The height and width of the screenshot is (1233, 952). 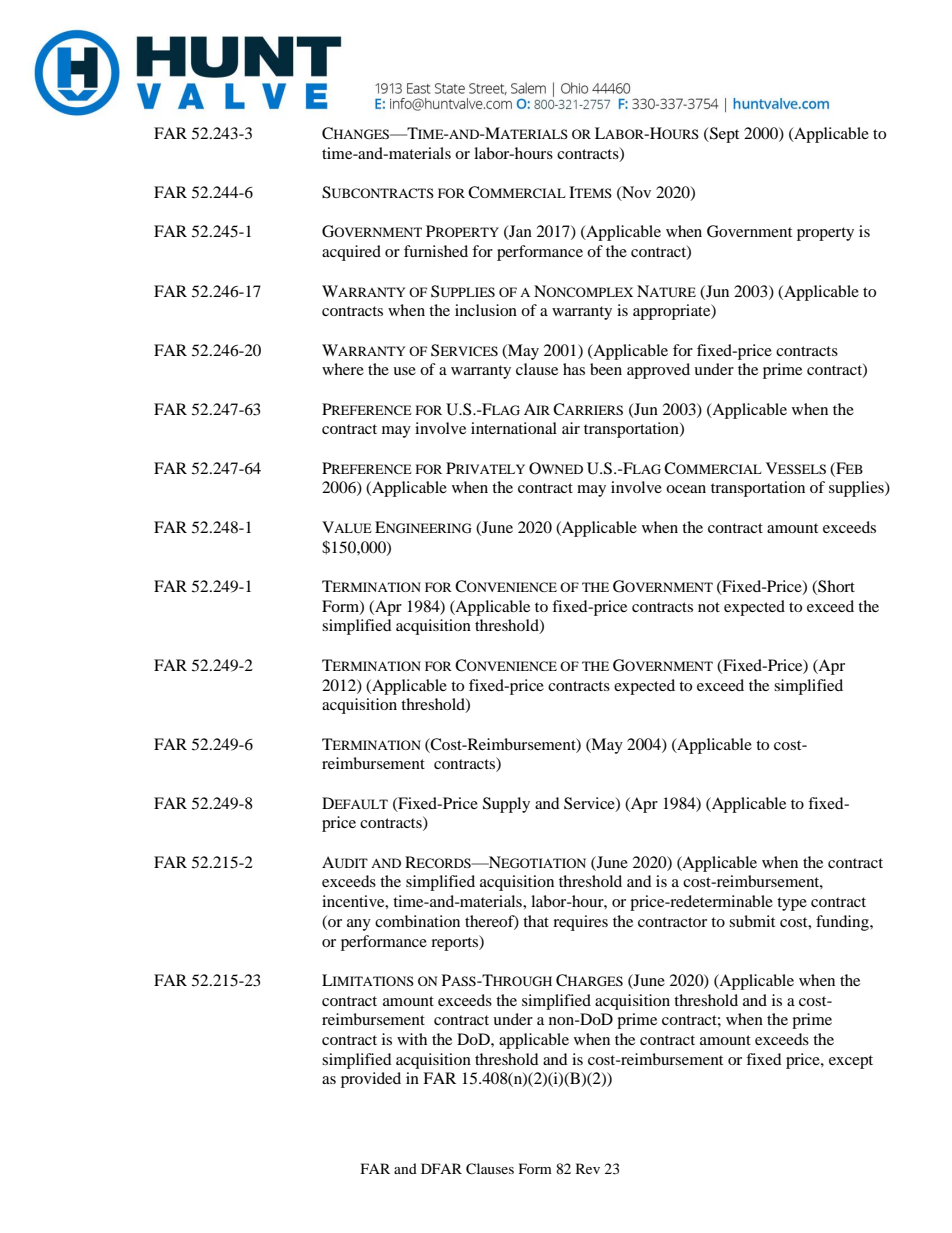 What do you see at coordinates (371, 1080) in the screenshot?
I see `provided` at bounding box center [371, 1080].
